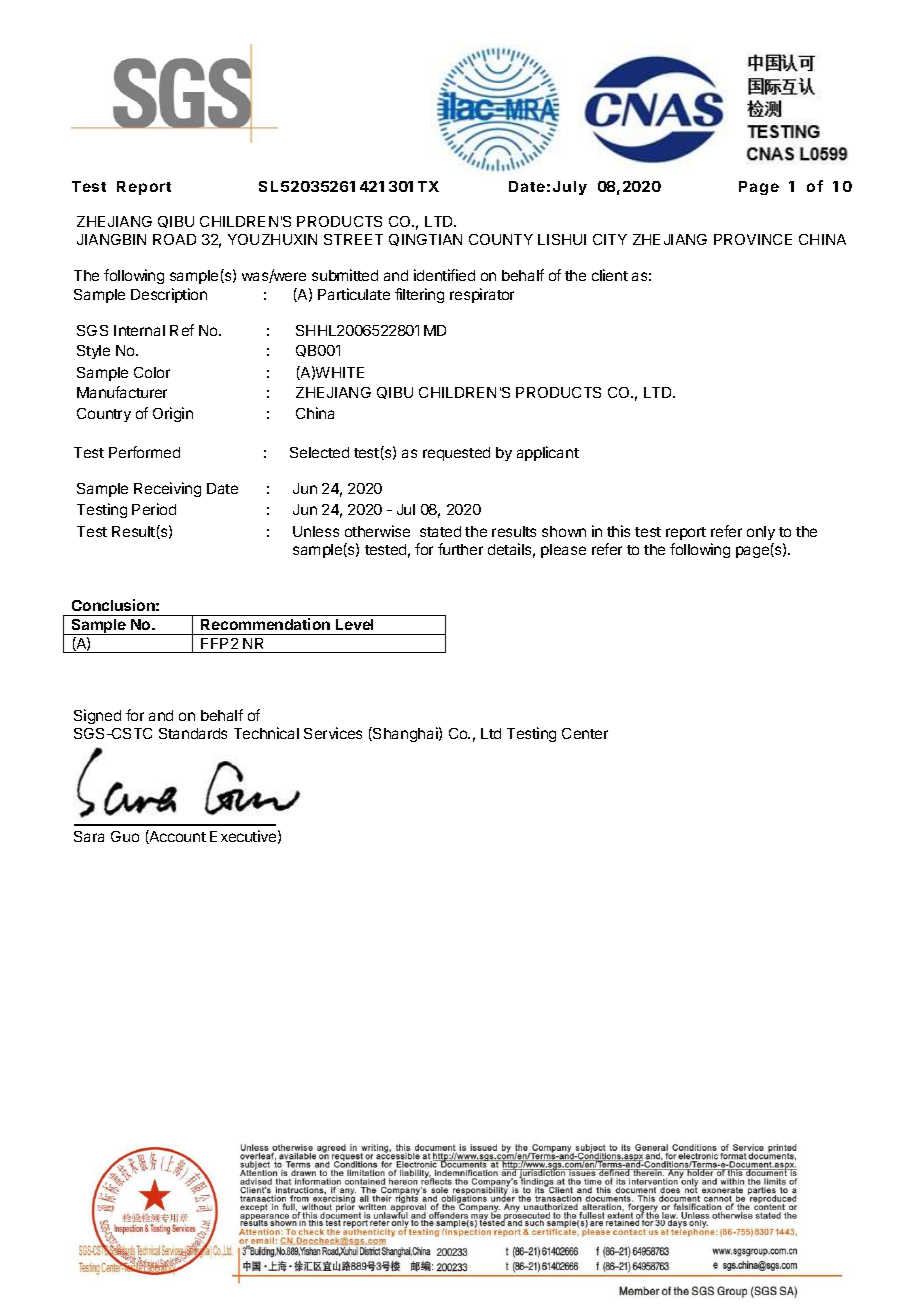  I want to click on ROAD, so click(174, 239).
